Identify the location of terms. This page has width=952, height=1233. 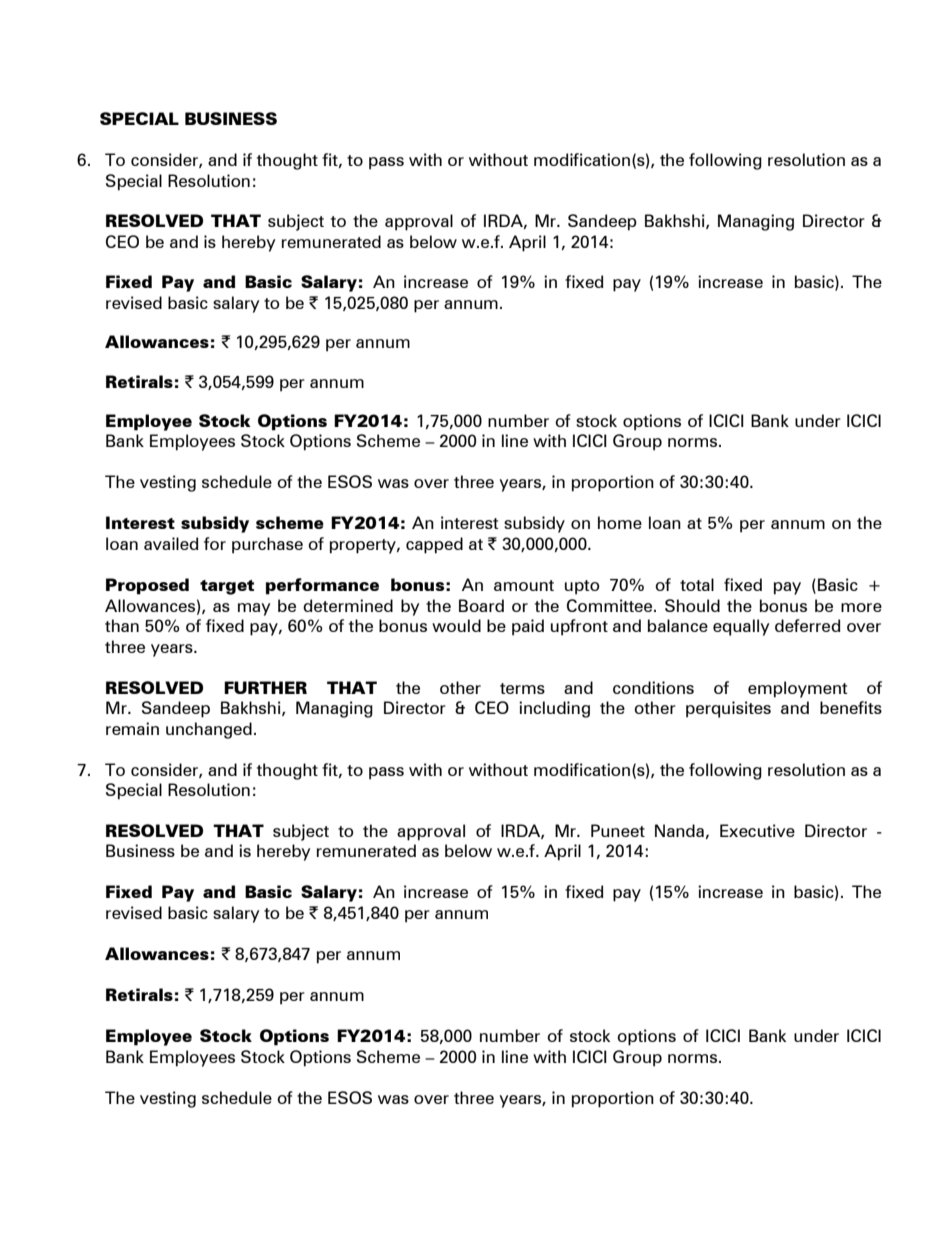
(522, 688).
